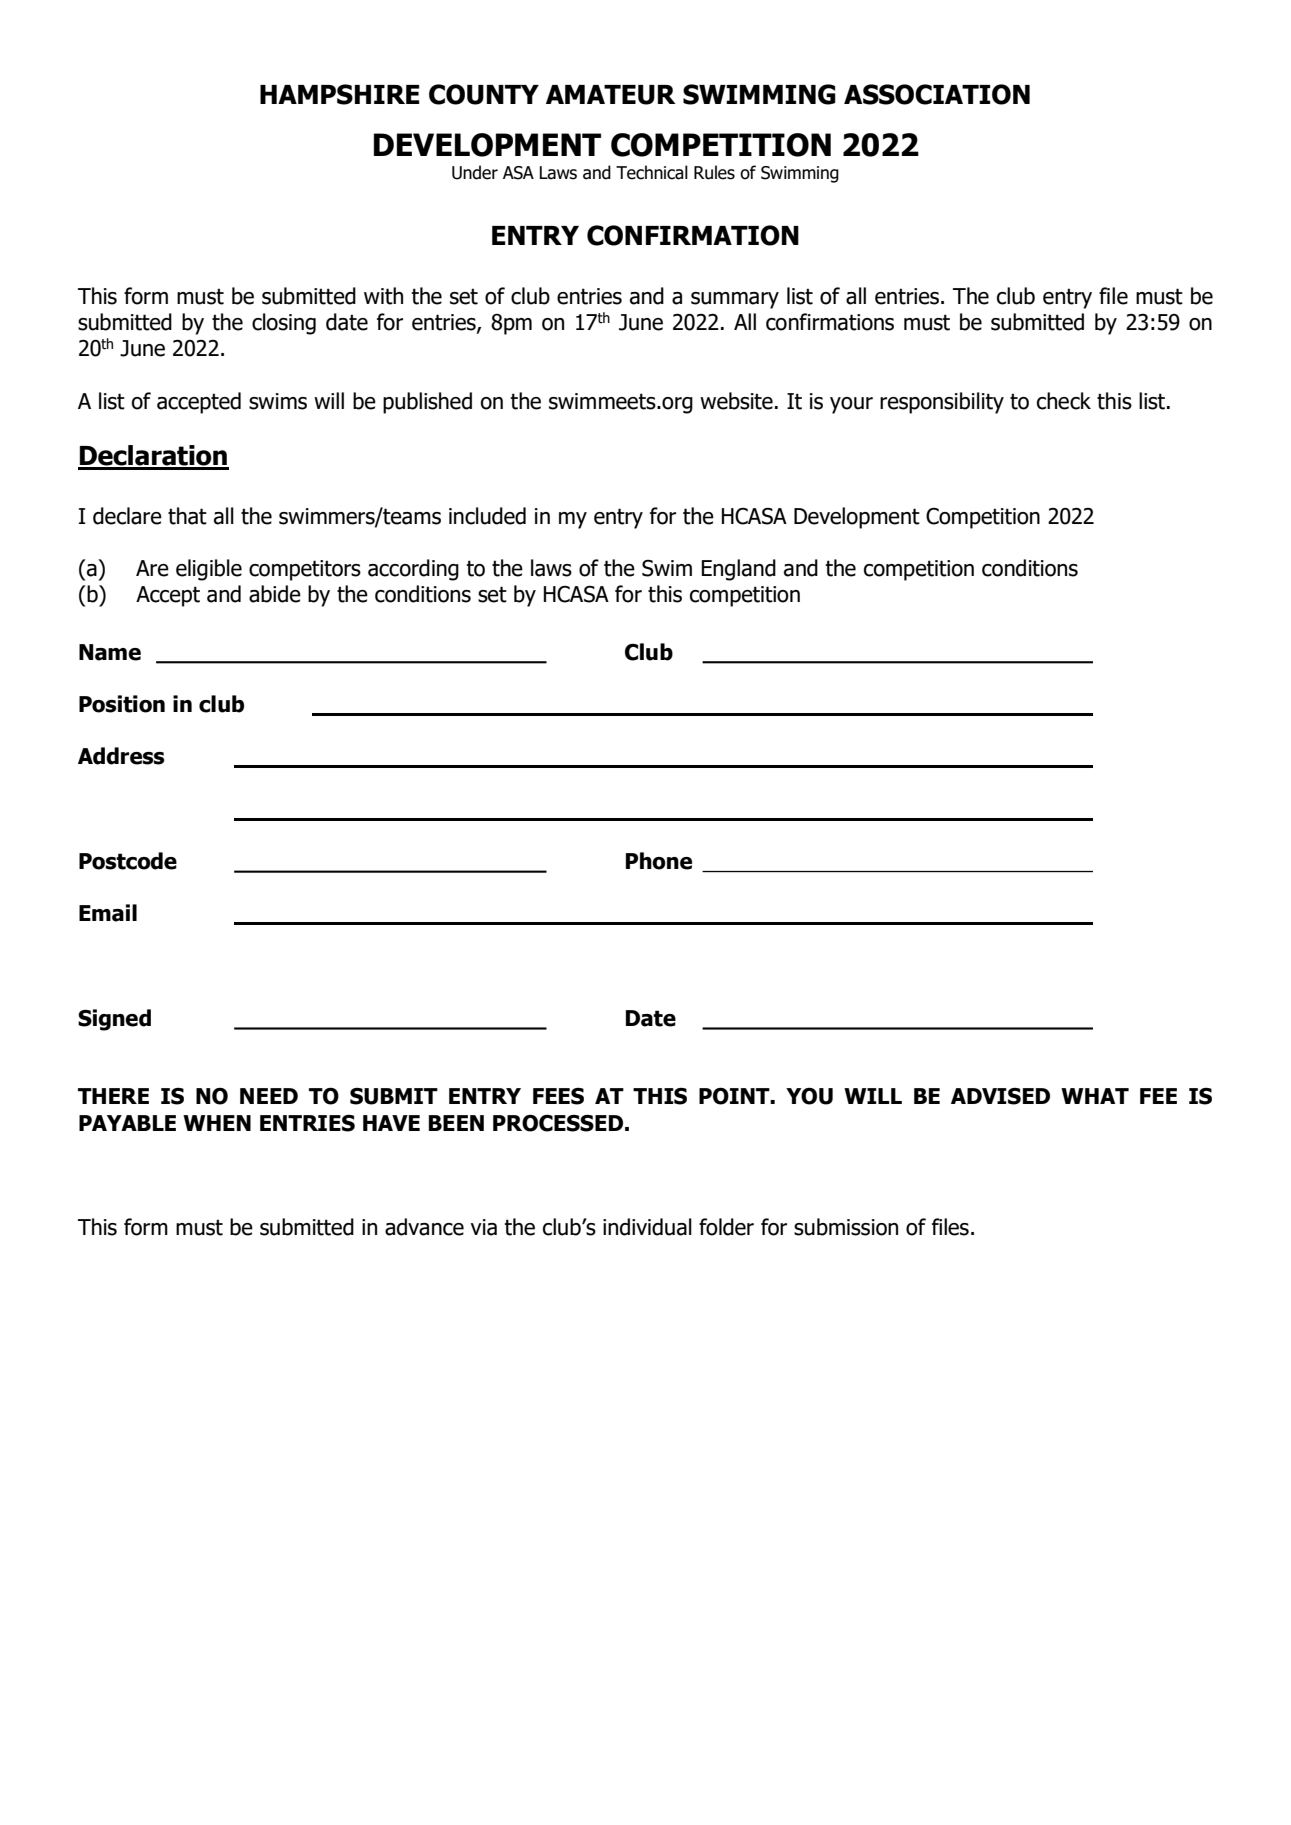 This page has height=1825, width=1291. What do you see at coordinates (108, 913) in the page?
I see `Email` at bounding box center [108, 913].
